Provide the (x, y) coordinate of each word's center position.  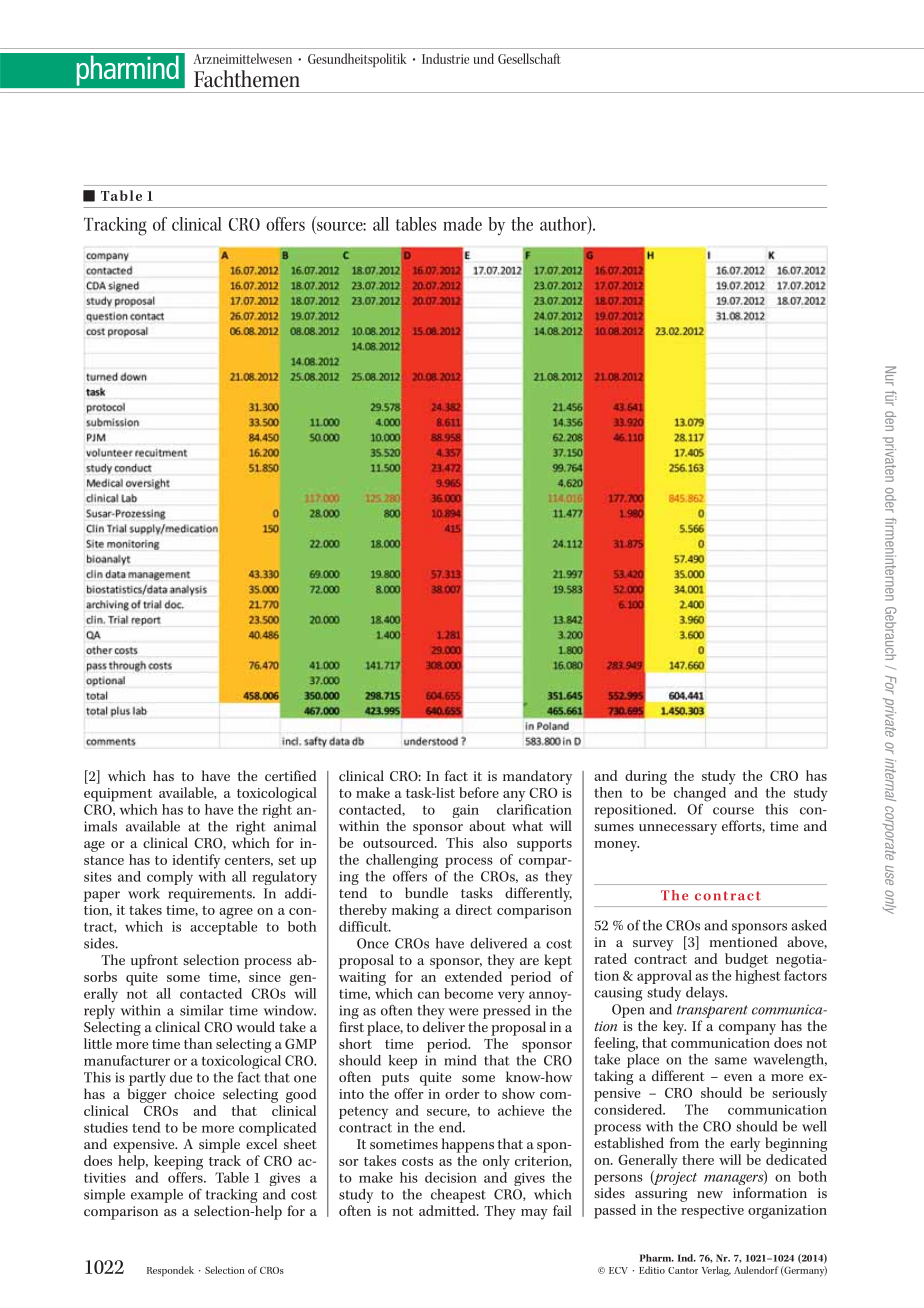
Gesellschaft (529, 58)
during (646, 777)
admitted (448, 1210)
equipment (118, 795)
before (479, 792)
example (157, 1196)
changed (700, 794)
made (462, 224)
